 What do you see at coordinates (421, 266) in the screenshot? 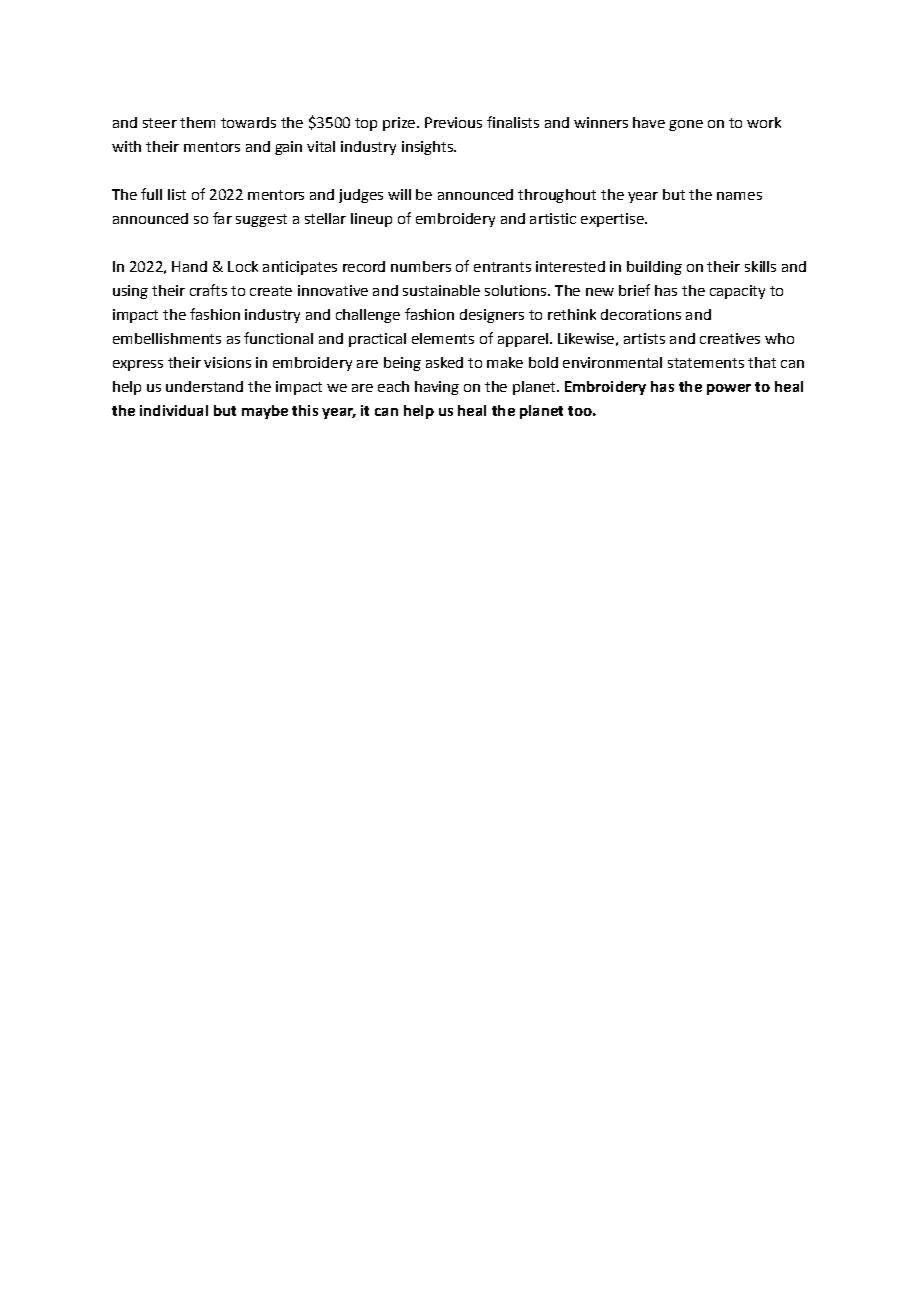
I see `numbers` at bounding box center [421, 266].
